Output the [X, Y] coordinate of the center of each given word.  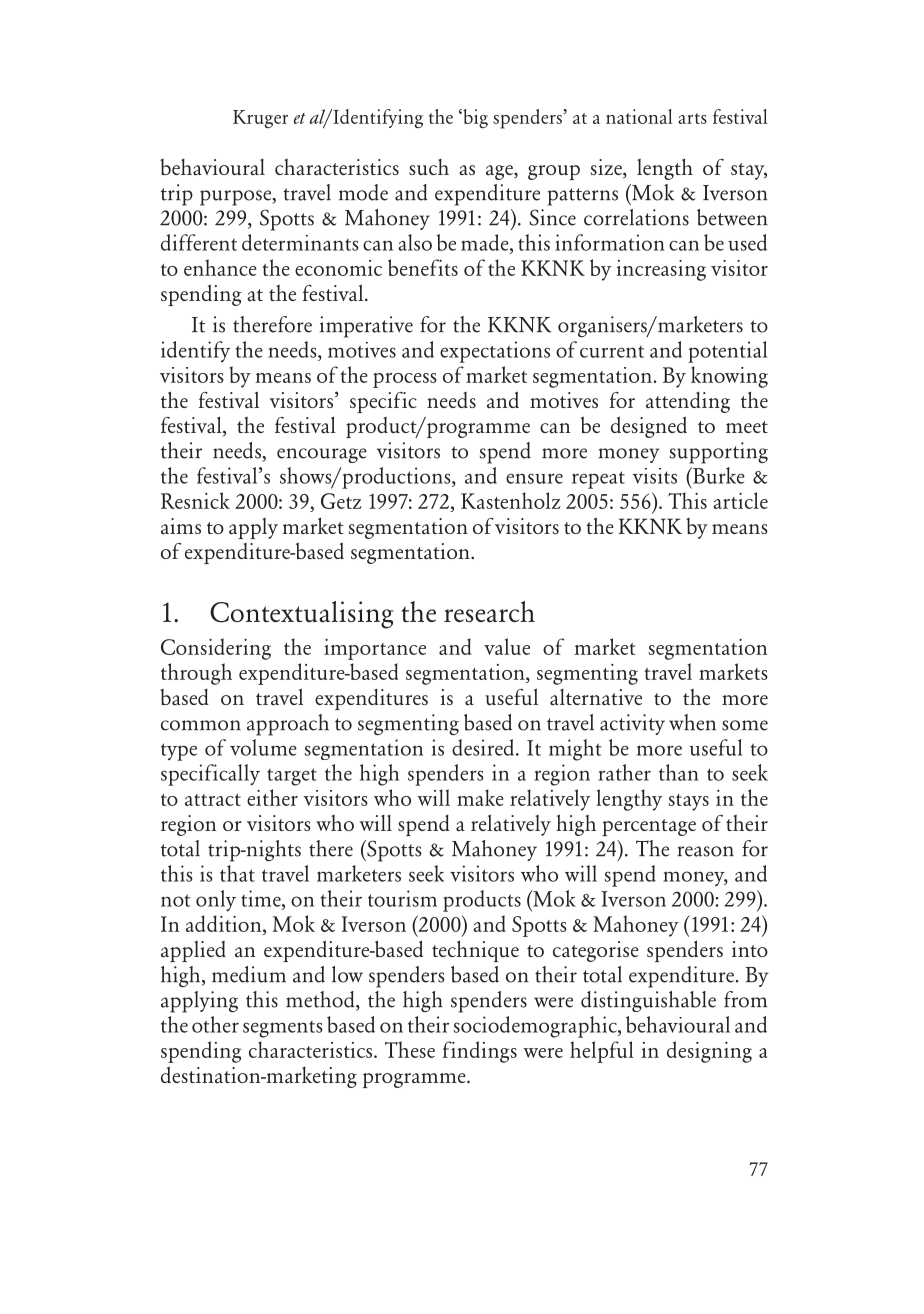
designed [649, 427]
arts [692, 118]
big [474, 118]
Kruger [260, 119]
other [215, 1024]
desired [483, 747]
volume [263, 747]
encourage [322, 455]
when [692, 722]
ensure [534, 478]
